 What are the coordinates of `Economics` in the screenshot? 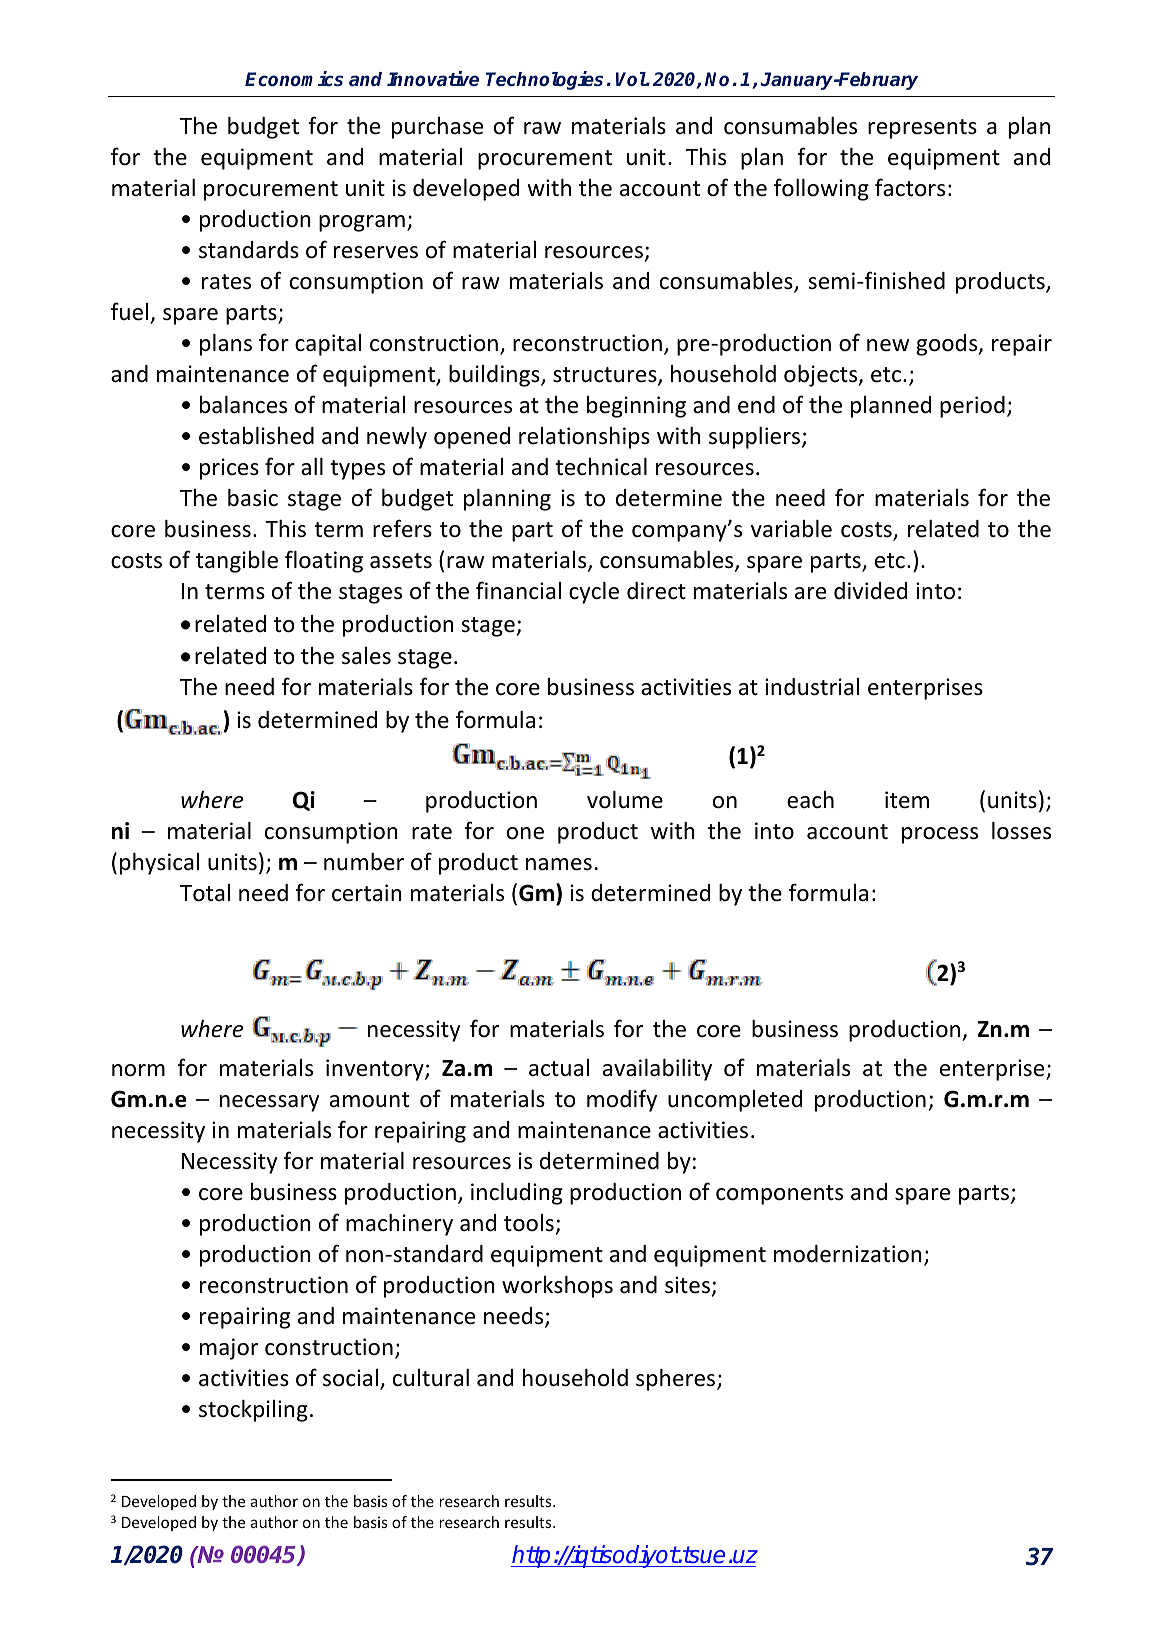 It's located at (294, 79).
